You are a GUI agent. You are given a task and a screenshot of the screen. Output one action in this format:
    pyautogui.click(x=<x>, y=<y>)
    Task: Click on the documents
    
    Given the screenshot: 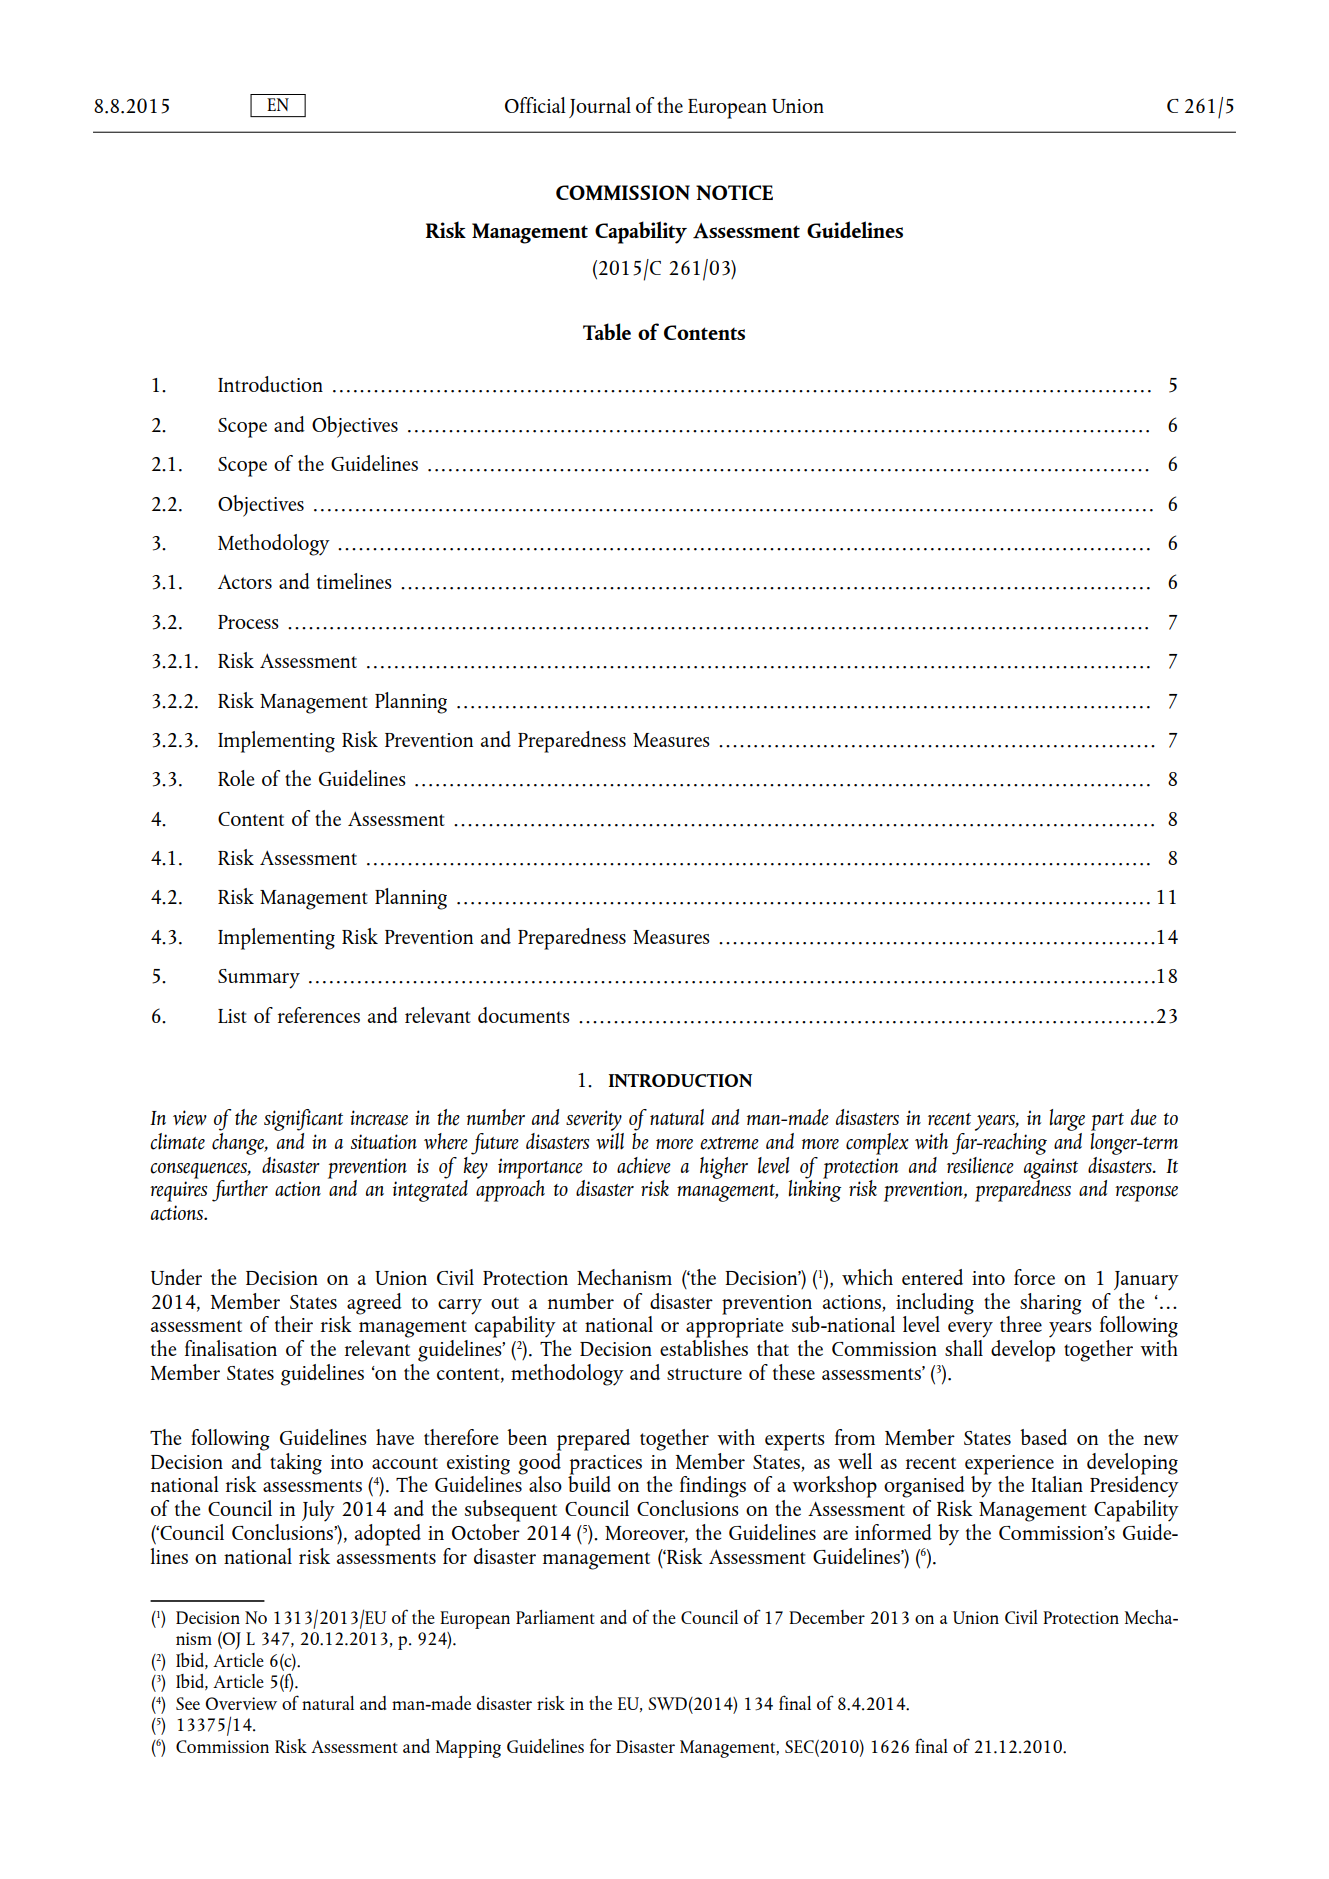 What is the action you would take?
    pyautogui.click(x=524, y=1015)
